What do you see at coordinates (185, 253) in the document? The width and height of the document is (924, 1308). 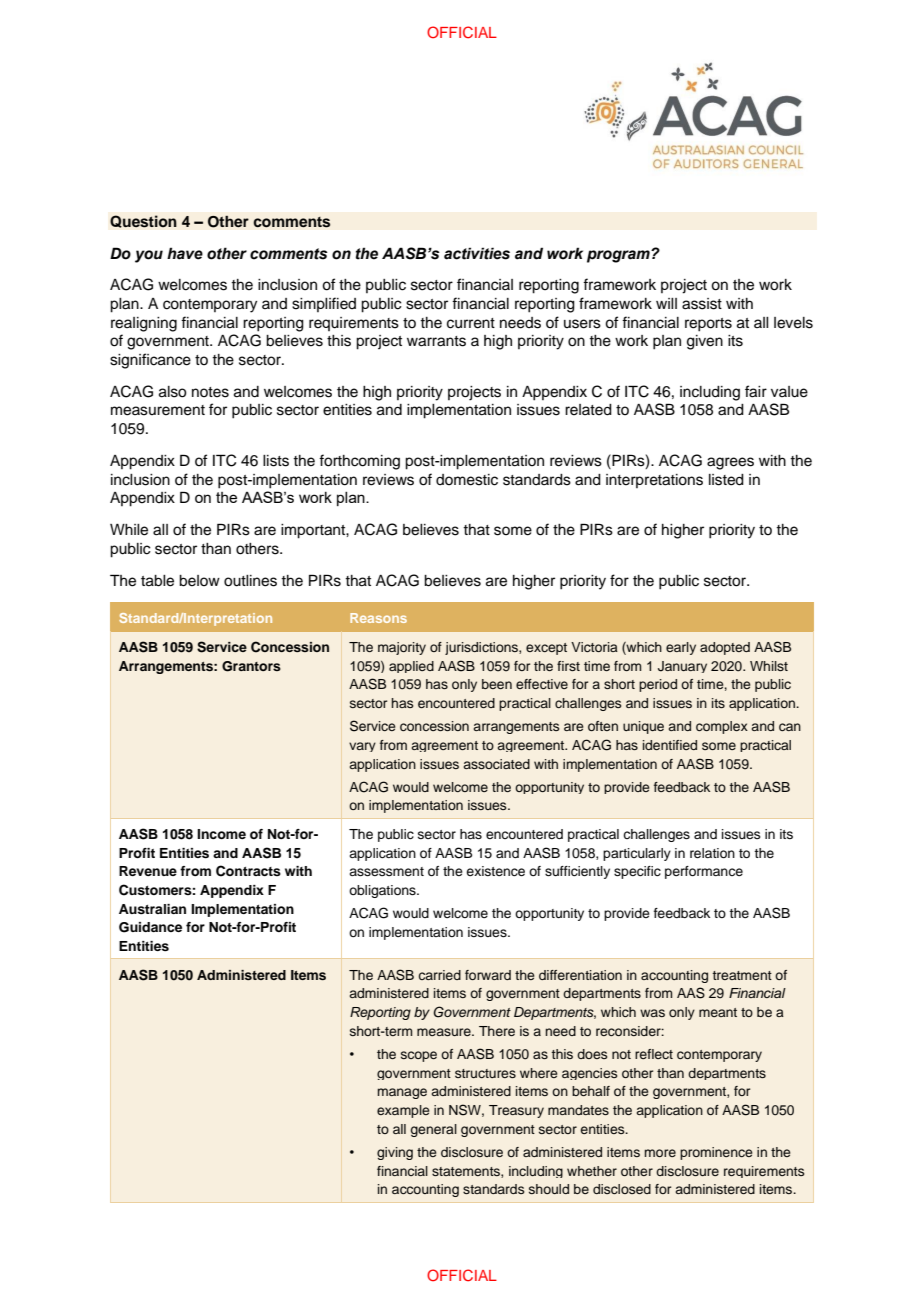 I see `have` at bounding box center [185, 253].
